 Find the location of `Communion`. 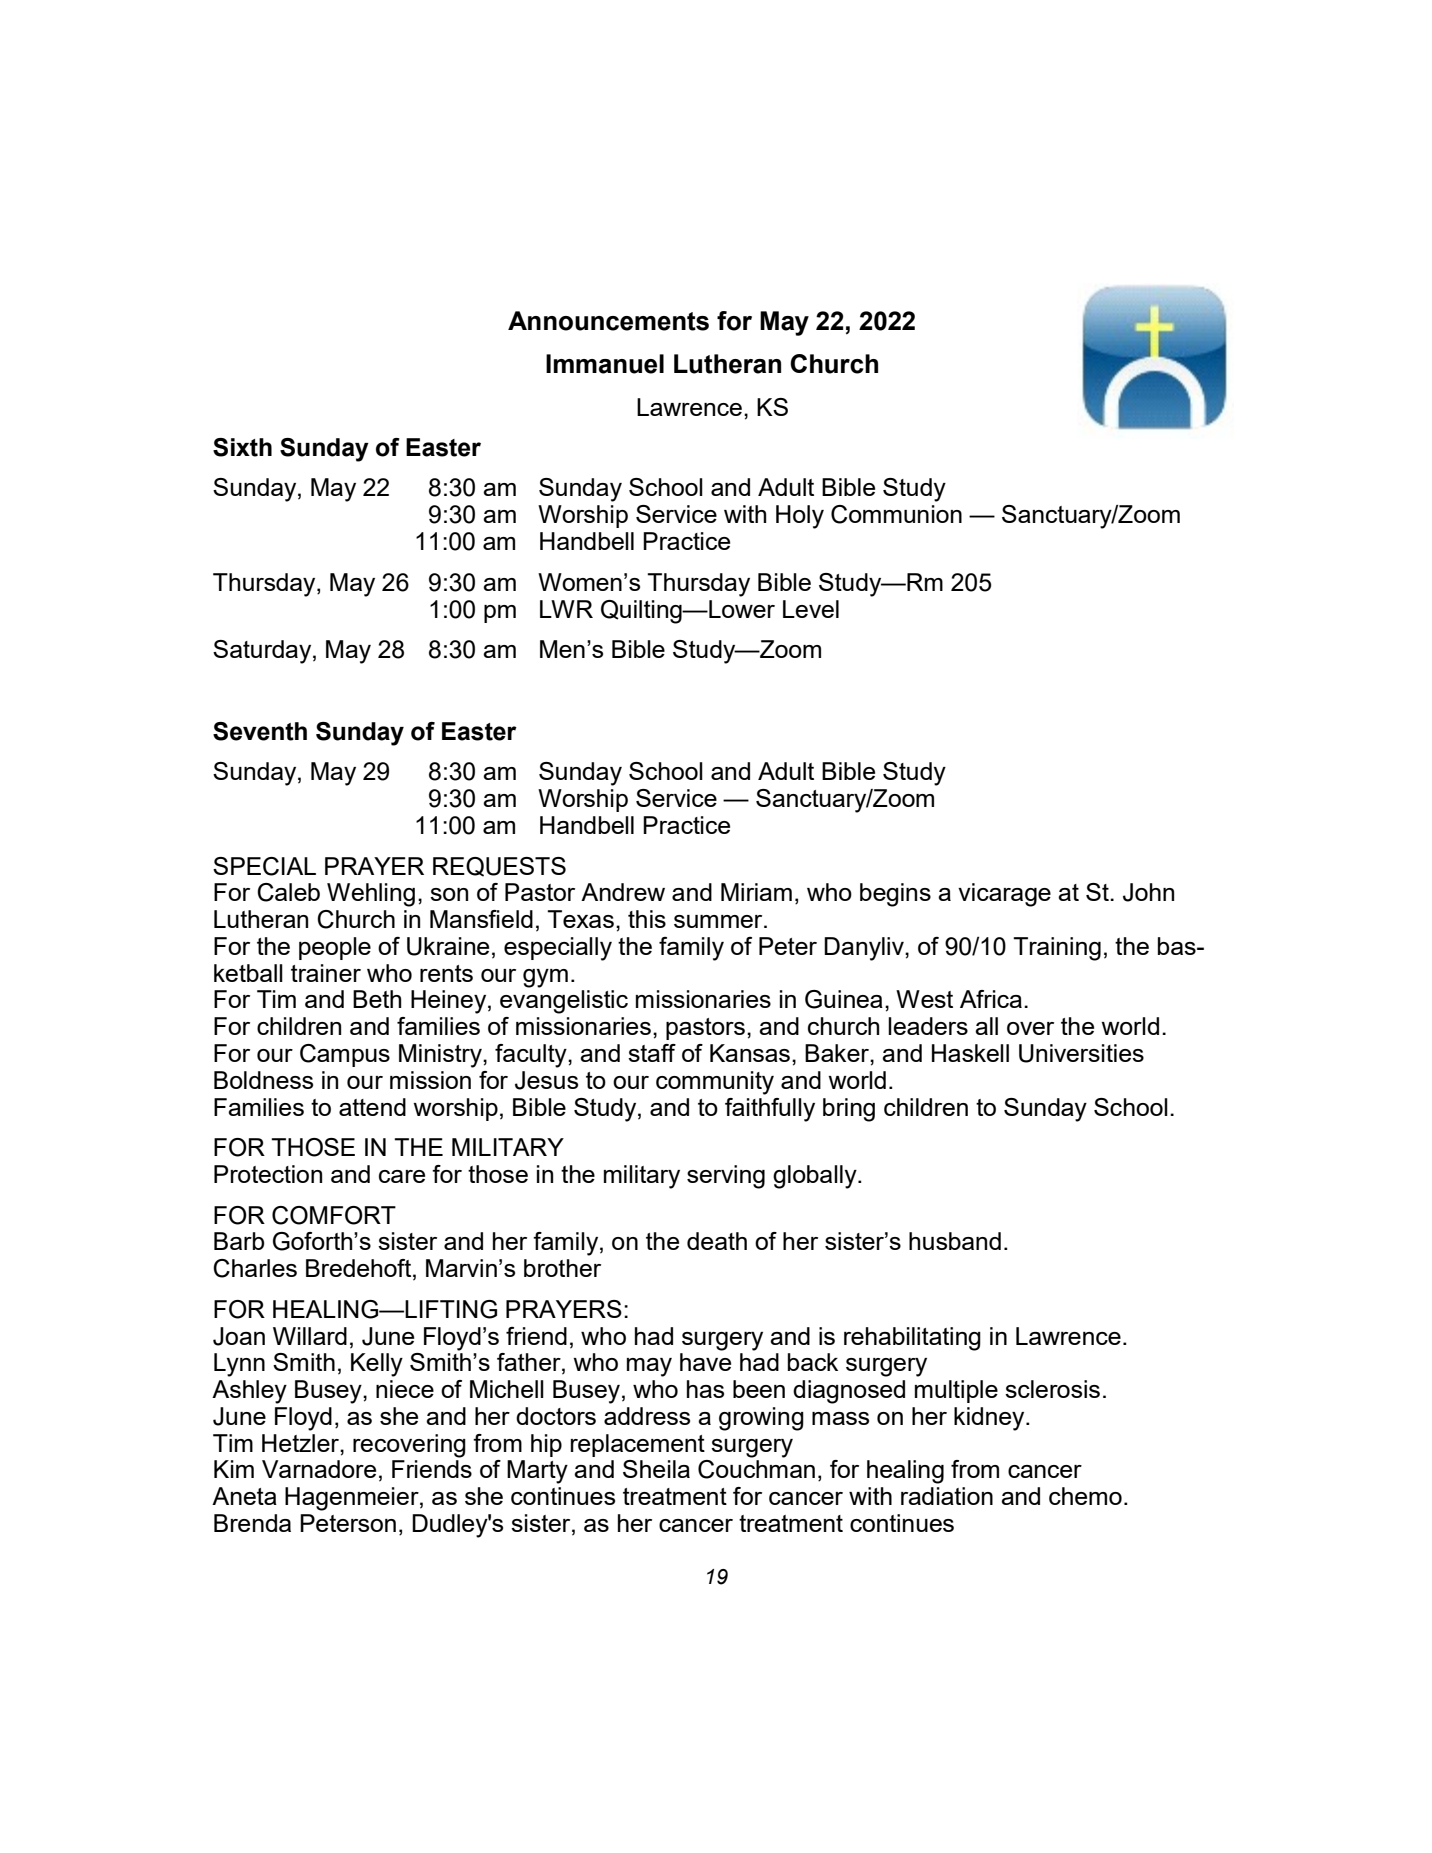

Communion is located at coordinates (896, 514).
